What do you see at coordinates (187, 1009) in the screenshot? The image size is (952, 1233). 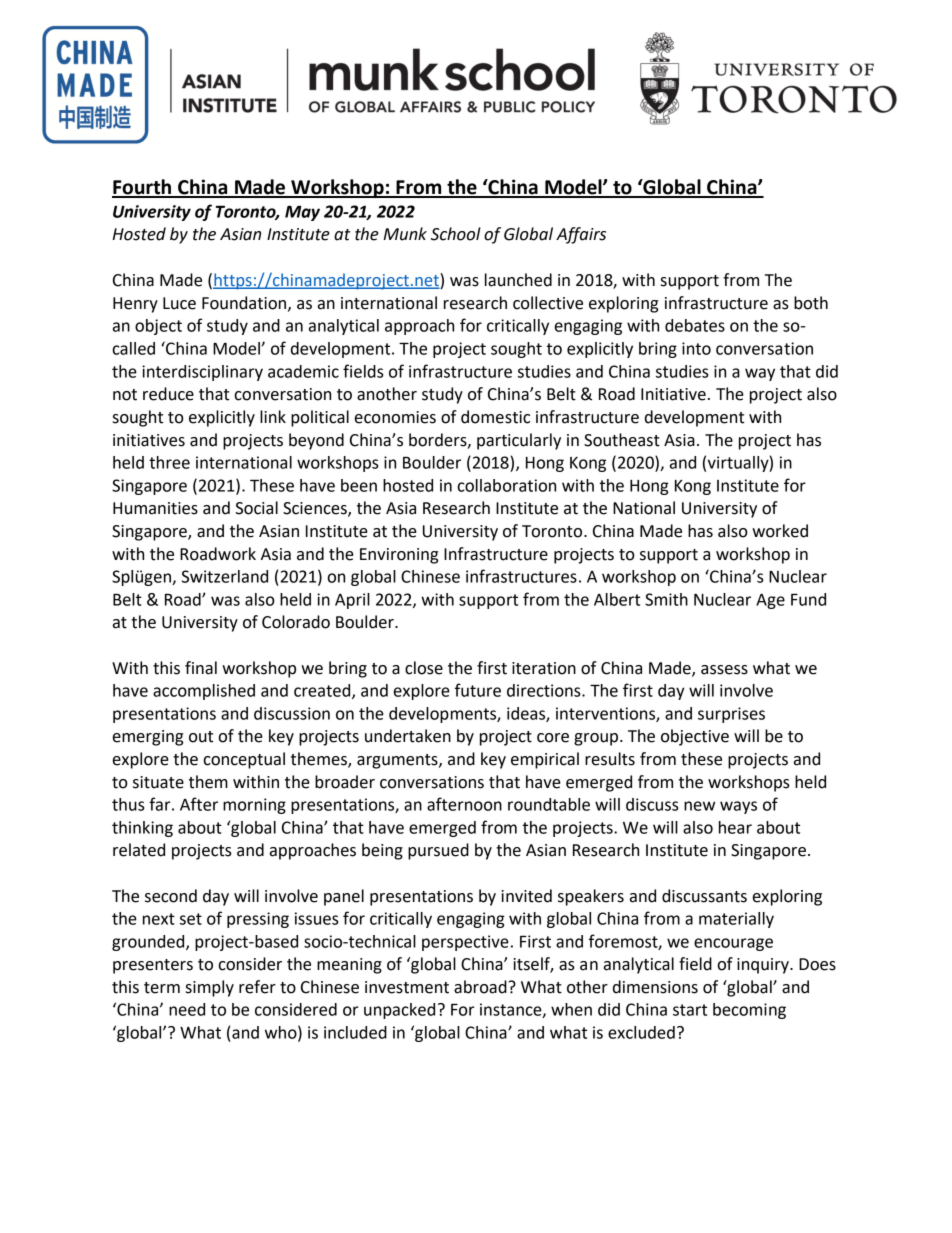 I see `need` at bounding box center [187, 1009].
